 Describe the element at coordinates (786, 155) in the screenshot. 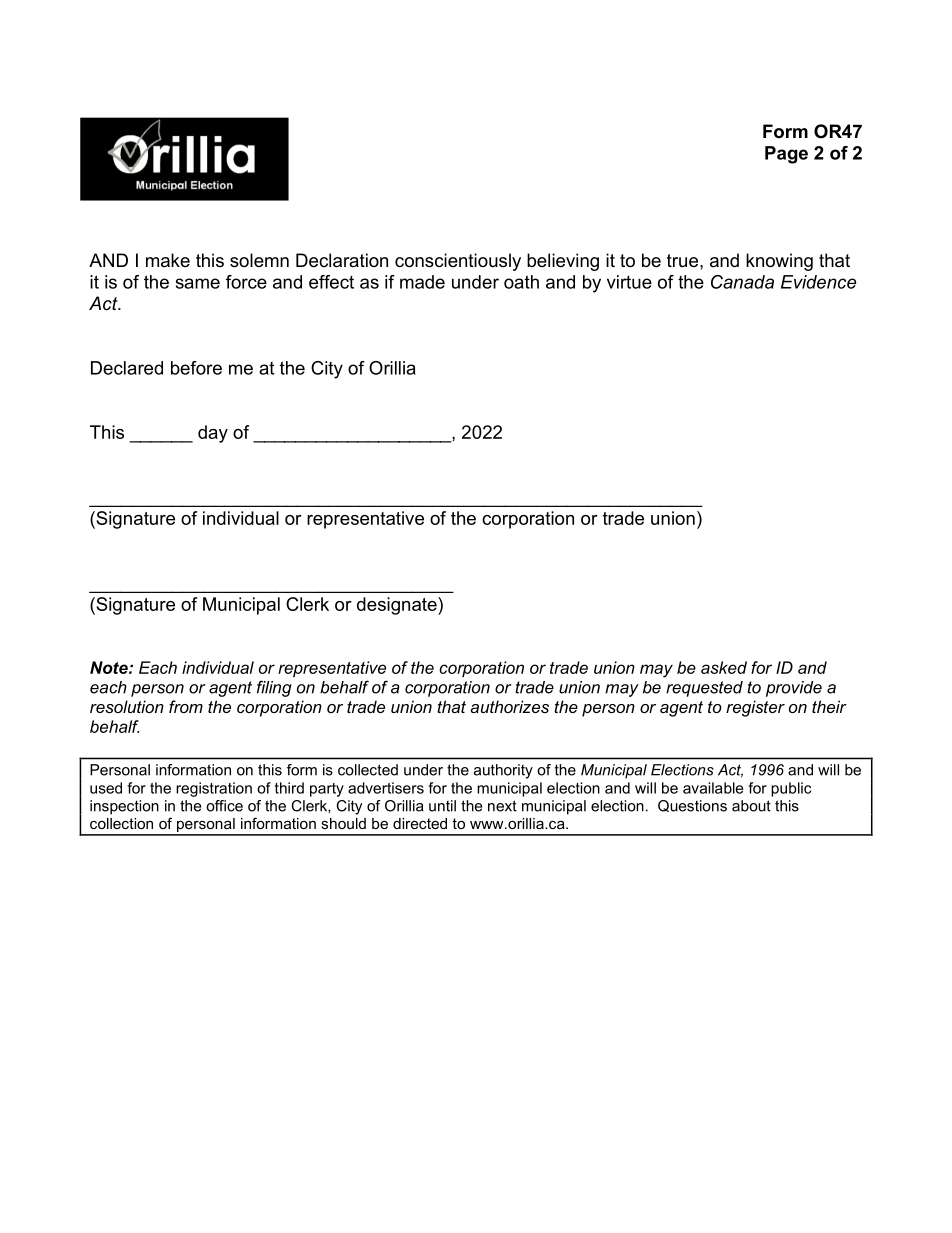

I see `Page` at that location.
